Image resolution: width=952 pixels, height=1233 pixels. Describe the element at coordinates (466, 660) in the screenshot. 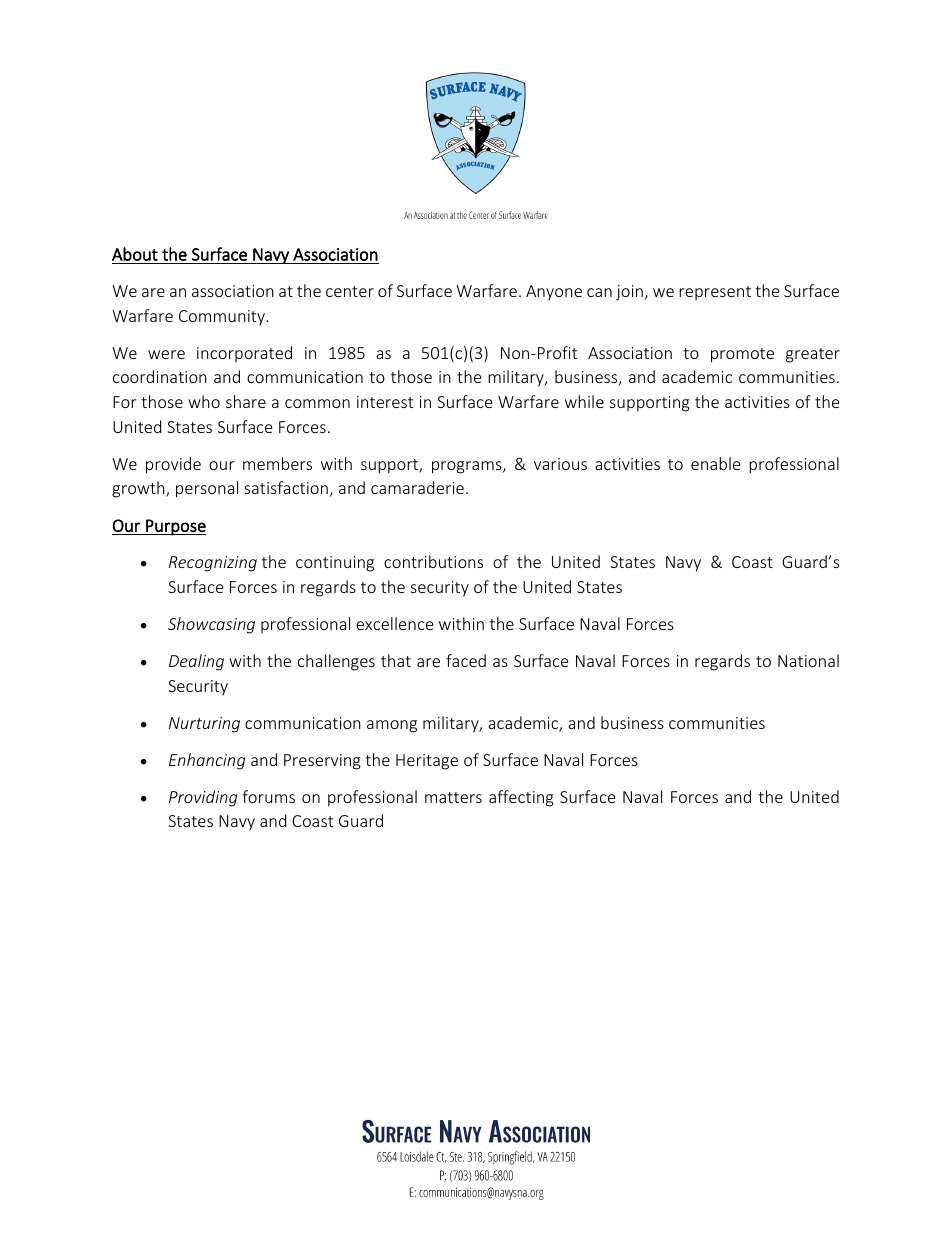

I see `faced` at that location.
